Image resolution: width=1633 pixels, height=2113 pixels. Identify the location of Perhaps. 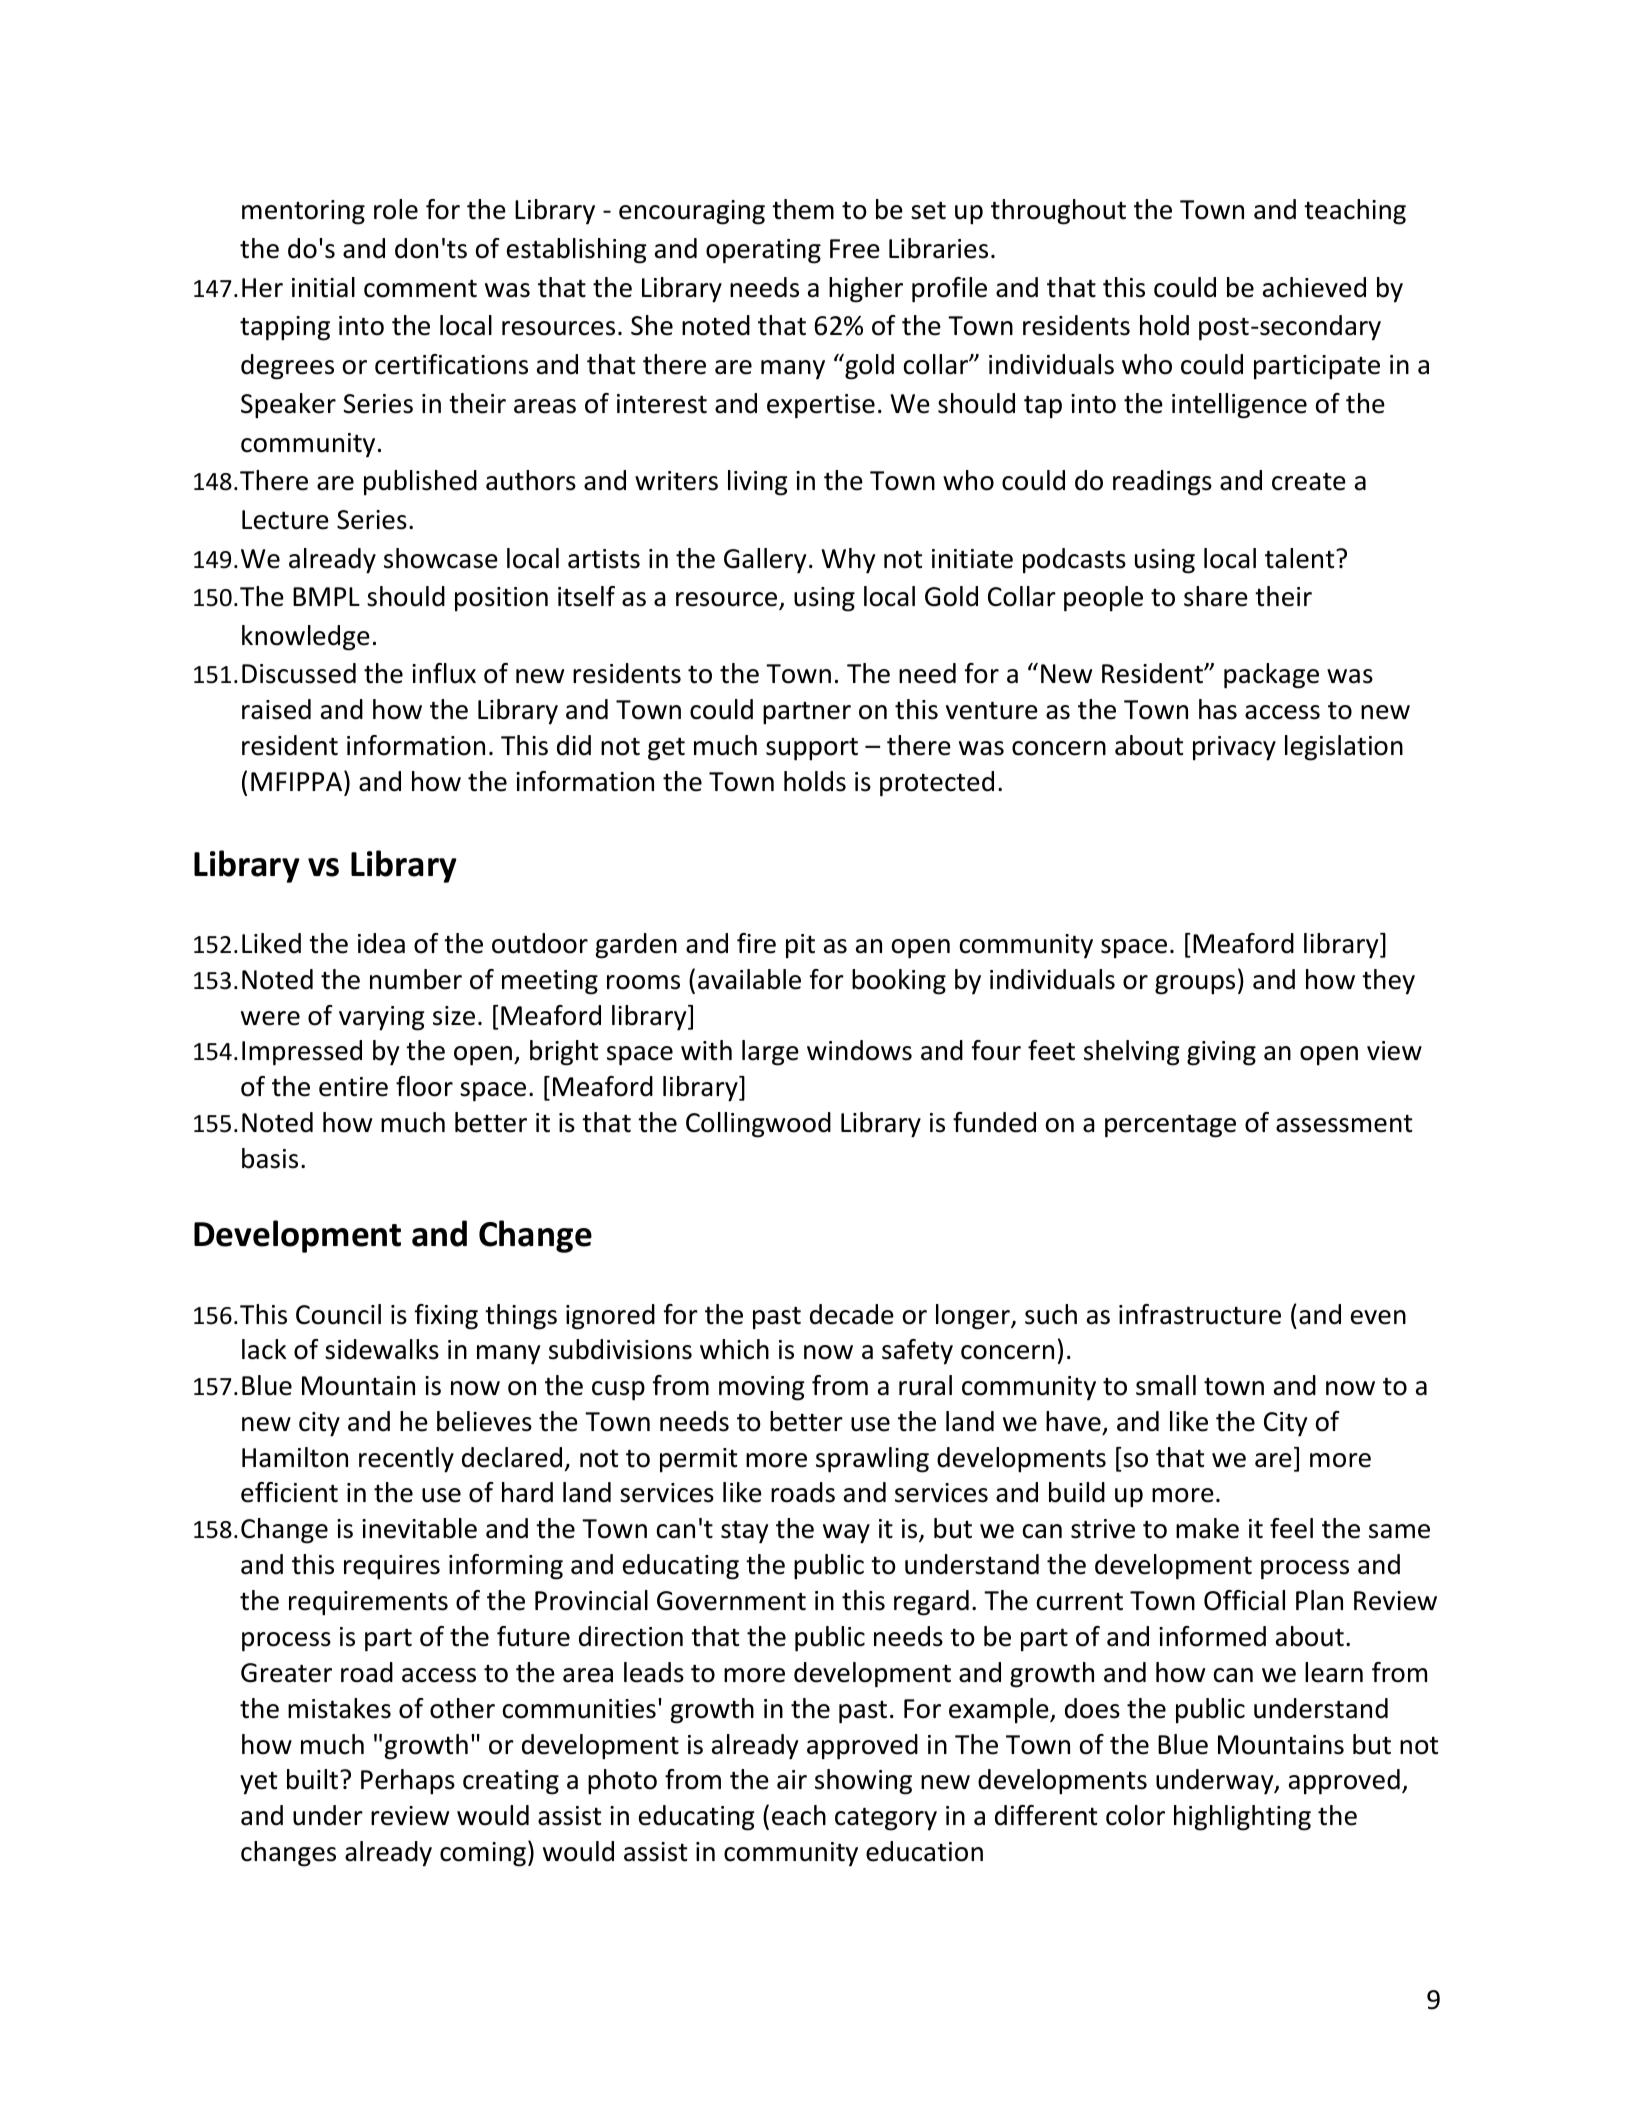
(408, 1782).
